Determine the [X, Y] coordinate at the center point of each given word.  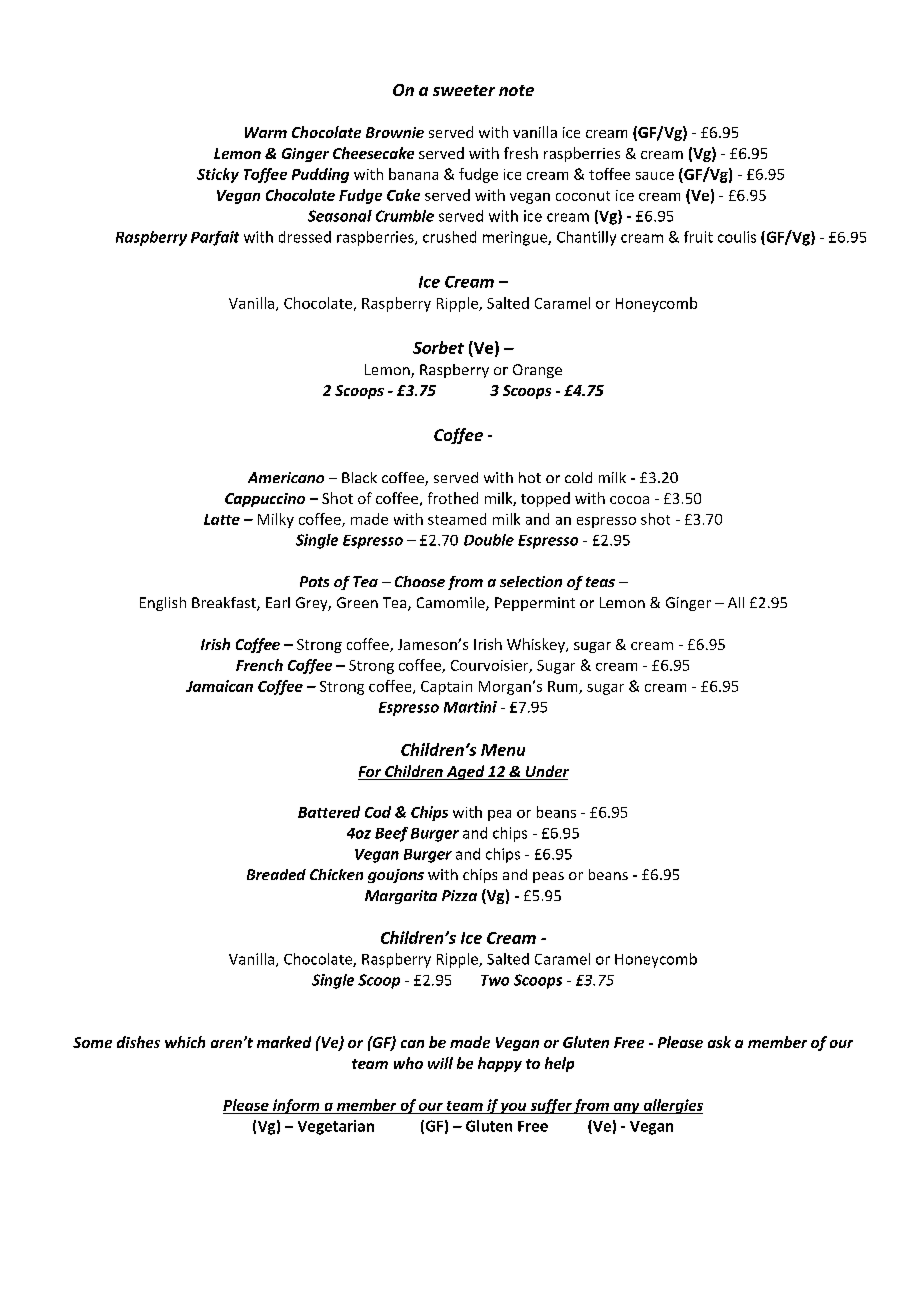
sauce [655, 176]
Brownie [395, 132]
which [185, 1042]
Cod [378, 812]
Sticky [218, 175]
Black [359, 477]
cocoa [629, 500]
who [408, 1063]
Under [546, 772]
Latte [222, 519]
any [626, 1108]
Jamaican [219, 686]
